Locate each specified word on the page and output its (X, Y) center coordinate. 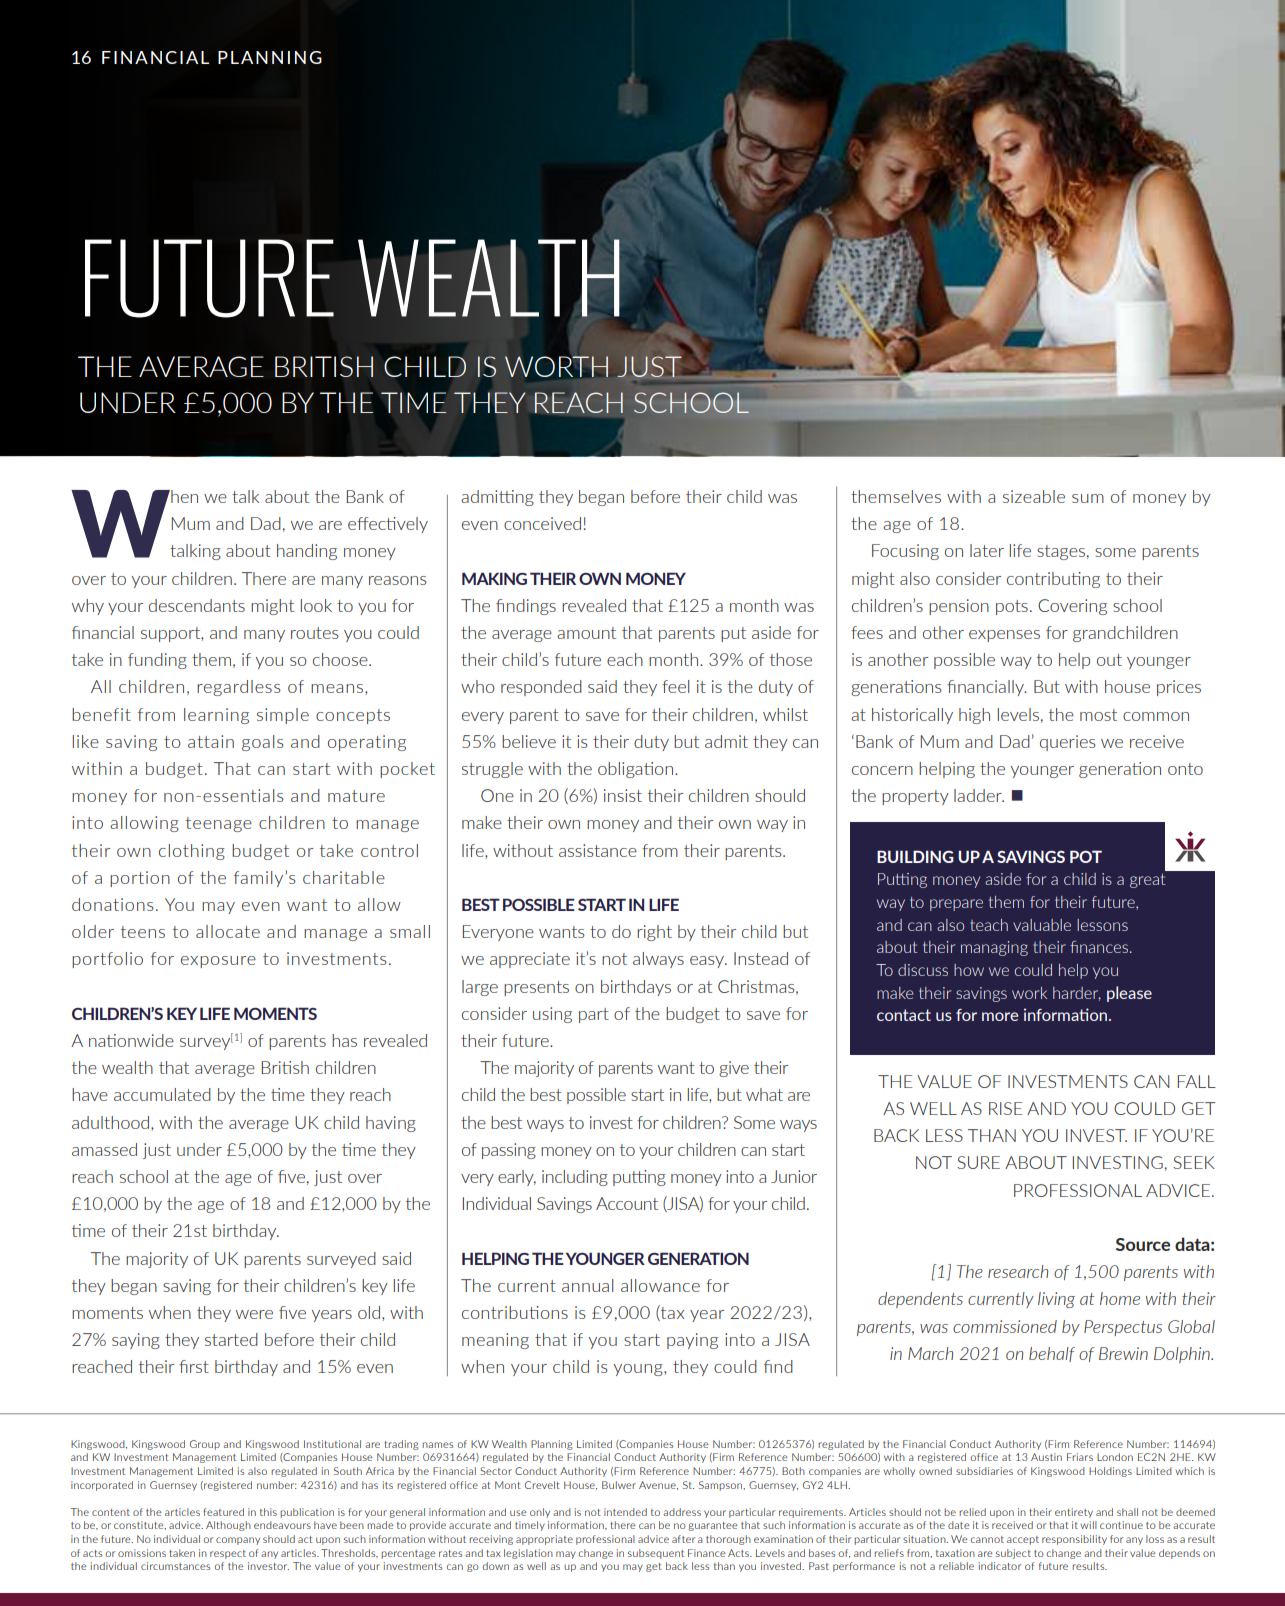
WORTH (556, 366)
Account (627, 1203)
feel (675, 686)
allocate (228, 931)
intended (625, 1512)
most (1098, 715)
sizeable (1034, 496)
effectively (388, 525)
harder (1077, 994)
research (1018, 1271)
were (254, 1314)
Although (228, 1526)
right (654, 933)
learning (216, 716)
